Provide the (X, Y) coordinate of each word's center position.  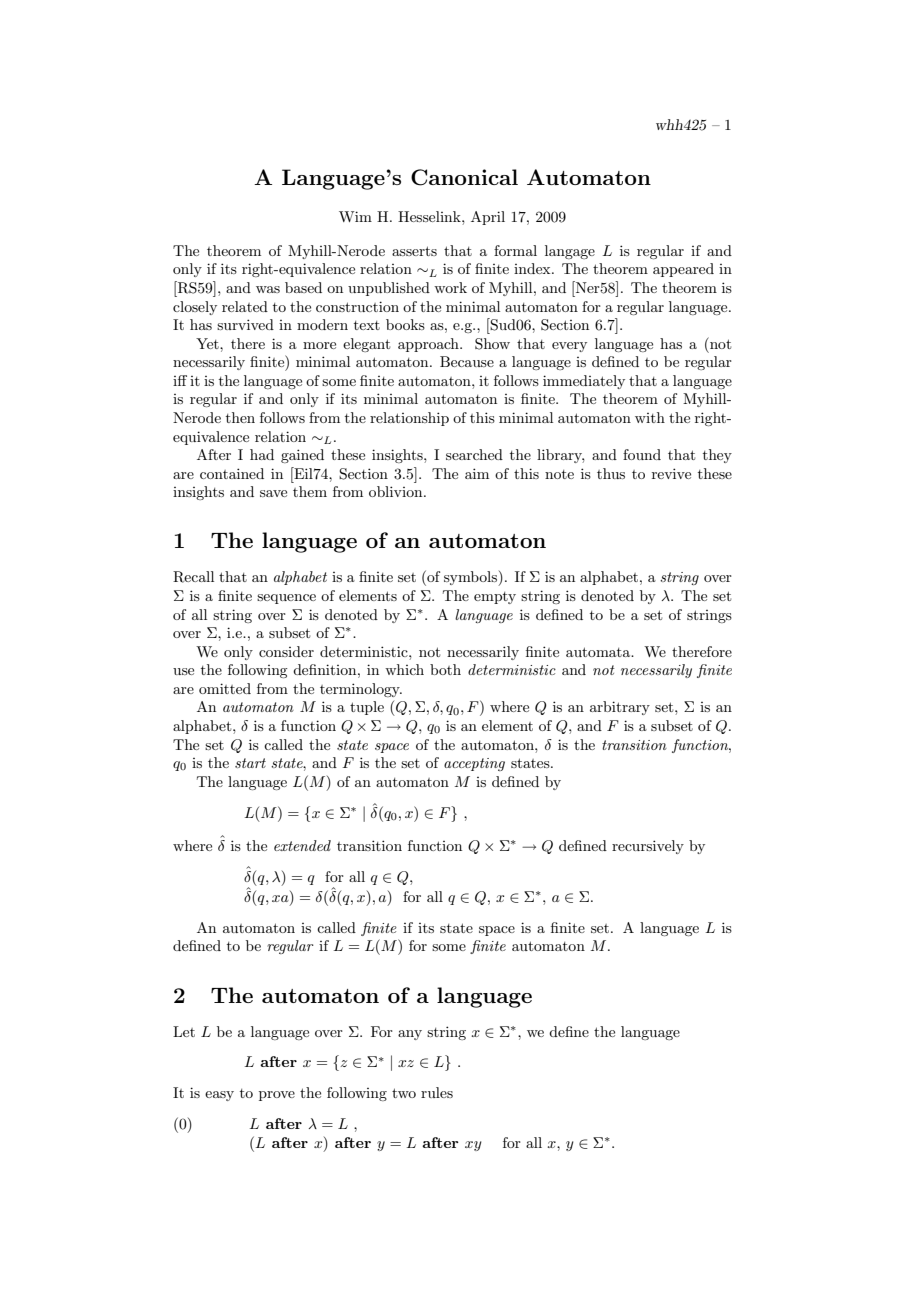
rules (437, 1092)
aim (477, 473)
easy (219, 1096)
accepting (474, 764)
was (268, 289)
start (250, 763)
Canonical (464, 177)
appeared (683, 270)
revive (671, 473)
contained (232, 473)
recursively (648, 847)
